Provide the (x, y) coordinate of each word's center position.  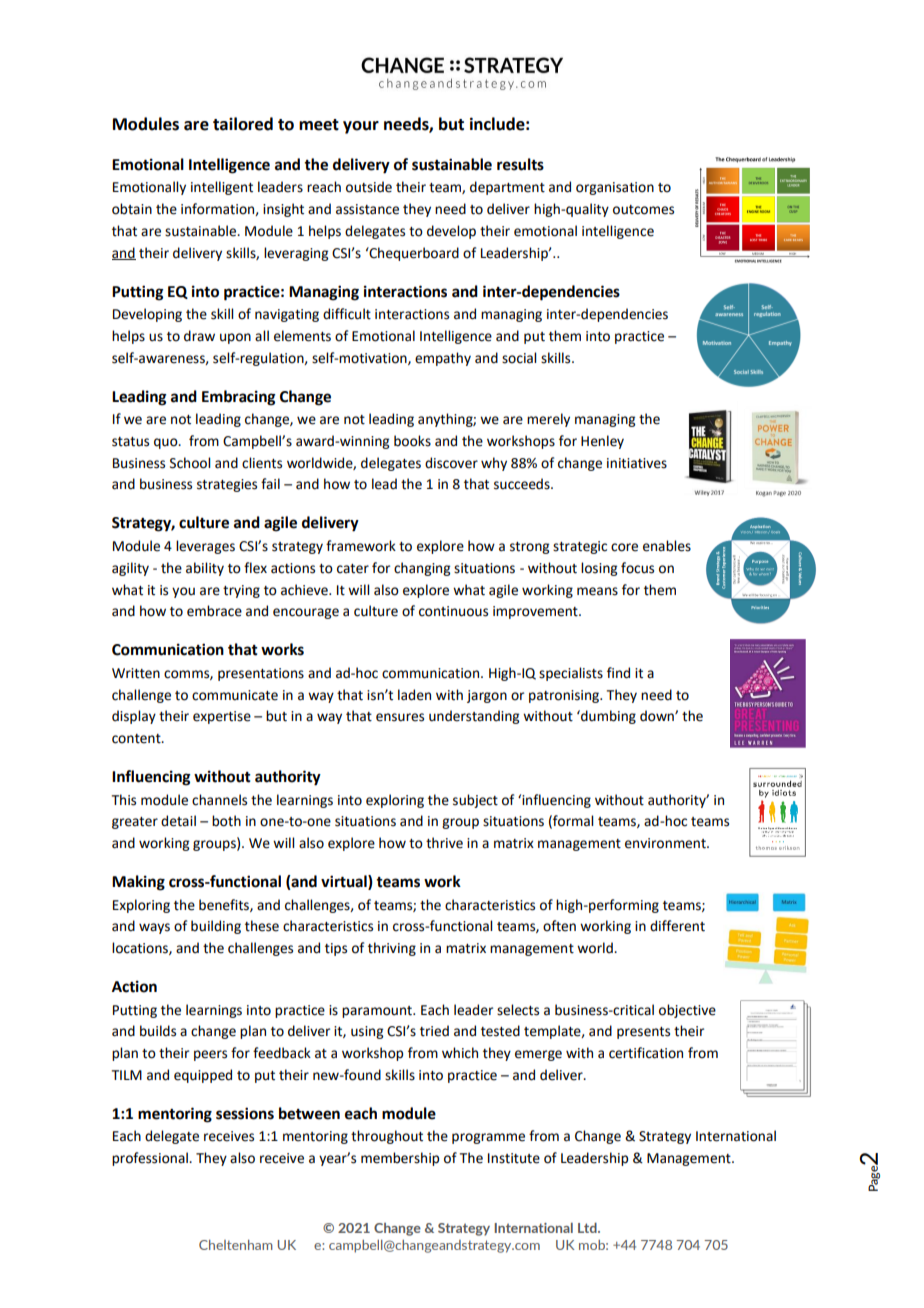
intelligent (222, 188)
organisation (615, 188)
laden (414, 695)
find (618, 673)
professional (151, 1159)
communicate (235, 695)
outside (369, 187)
